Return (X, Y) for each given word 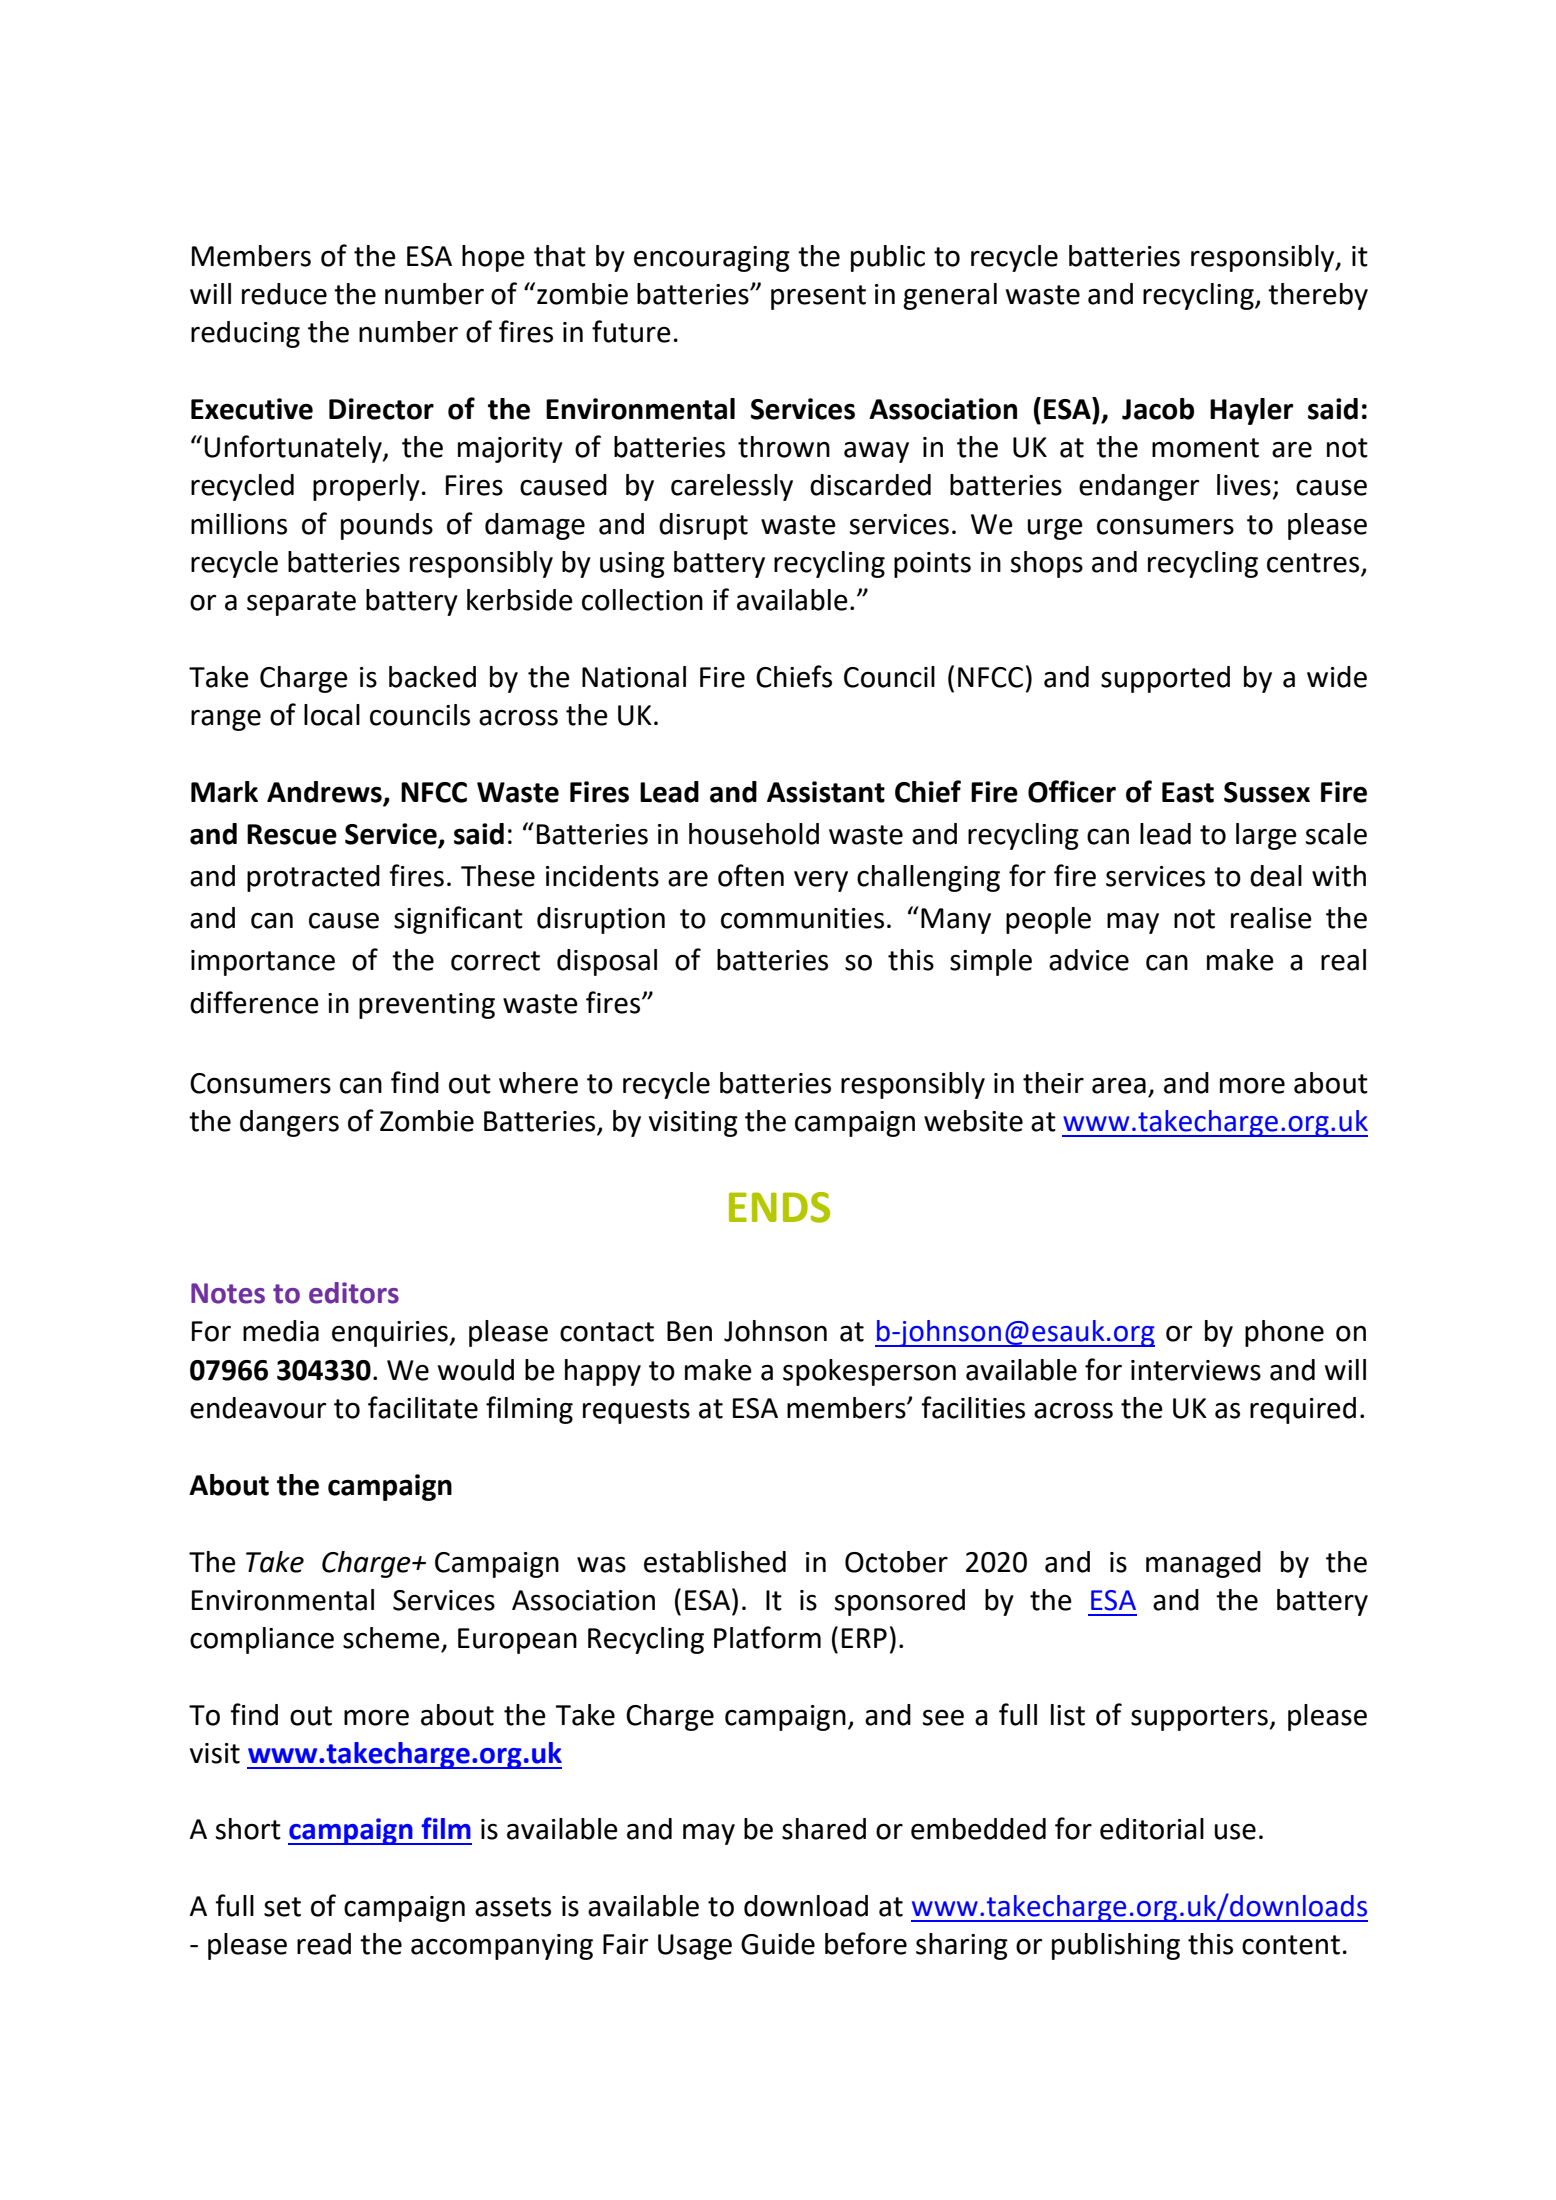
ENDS (779, 1207)
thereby (1318, 296)
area (1119, 1086)
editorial (1152, 1829)
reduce (284, 294)
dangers (289, 1123)
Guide (778, 1944)
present (818, 297)
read (324, 1944)
